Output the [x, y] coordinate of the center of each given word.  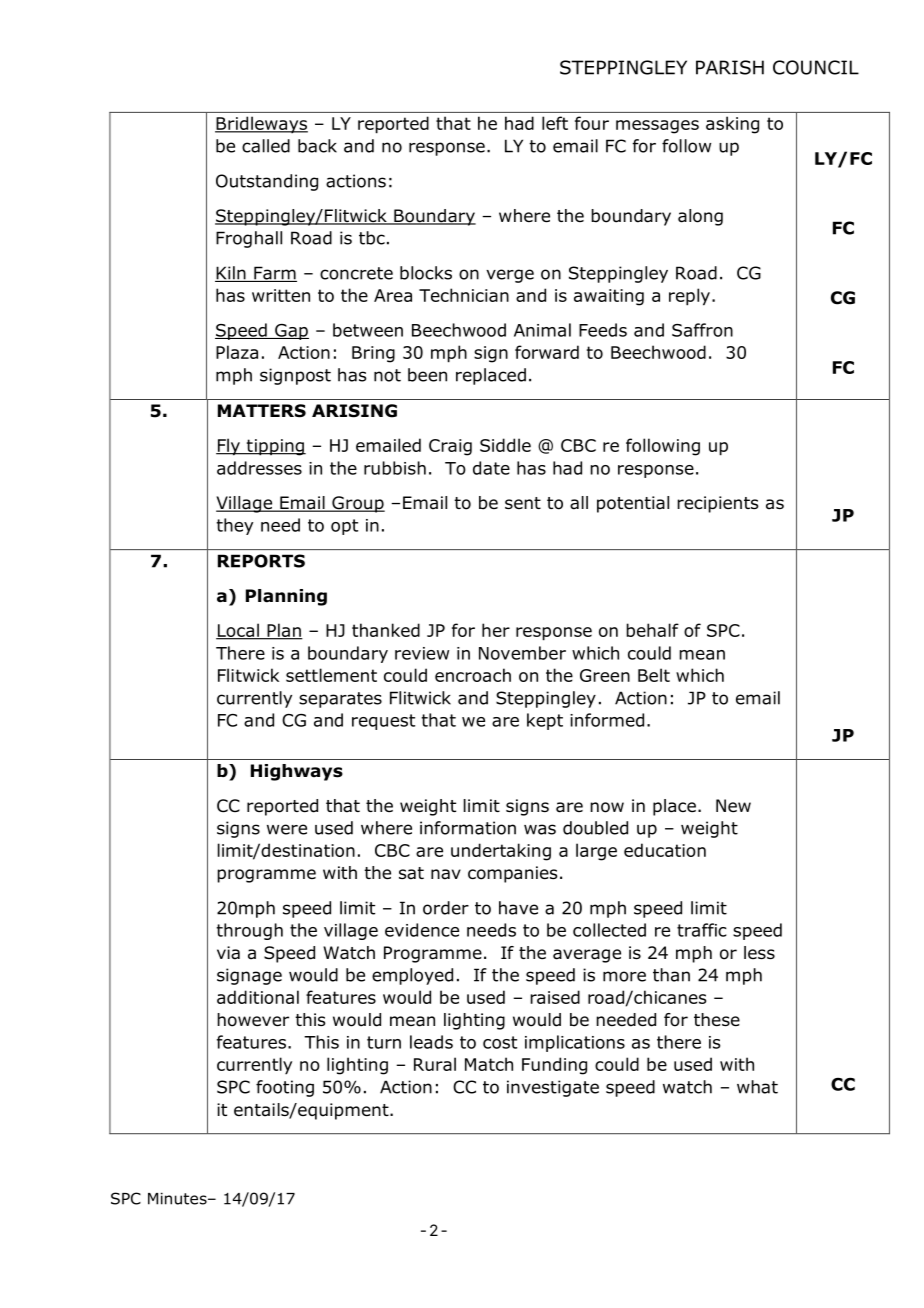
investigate [553, 1088]
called [266, 146]
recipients [718, 504]
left [555, 123]
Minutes [178, 1198]
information [468, 828]
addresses [259, 468]
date [491, 468]
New [733, 805]
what [757, 1087]
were [287, 829]
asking [732, 125]
